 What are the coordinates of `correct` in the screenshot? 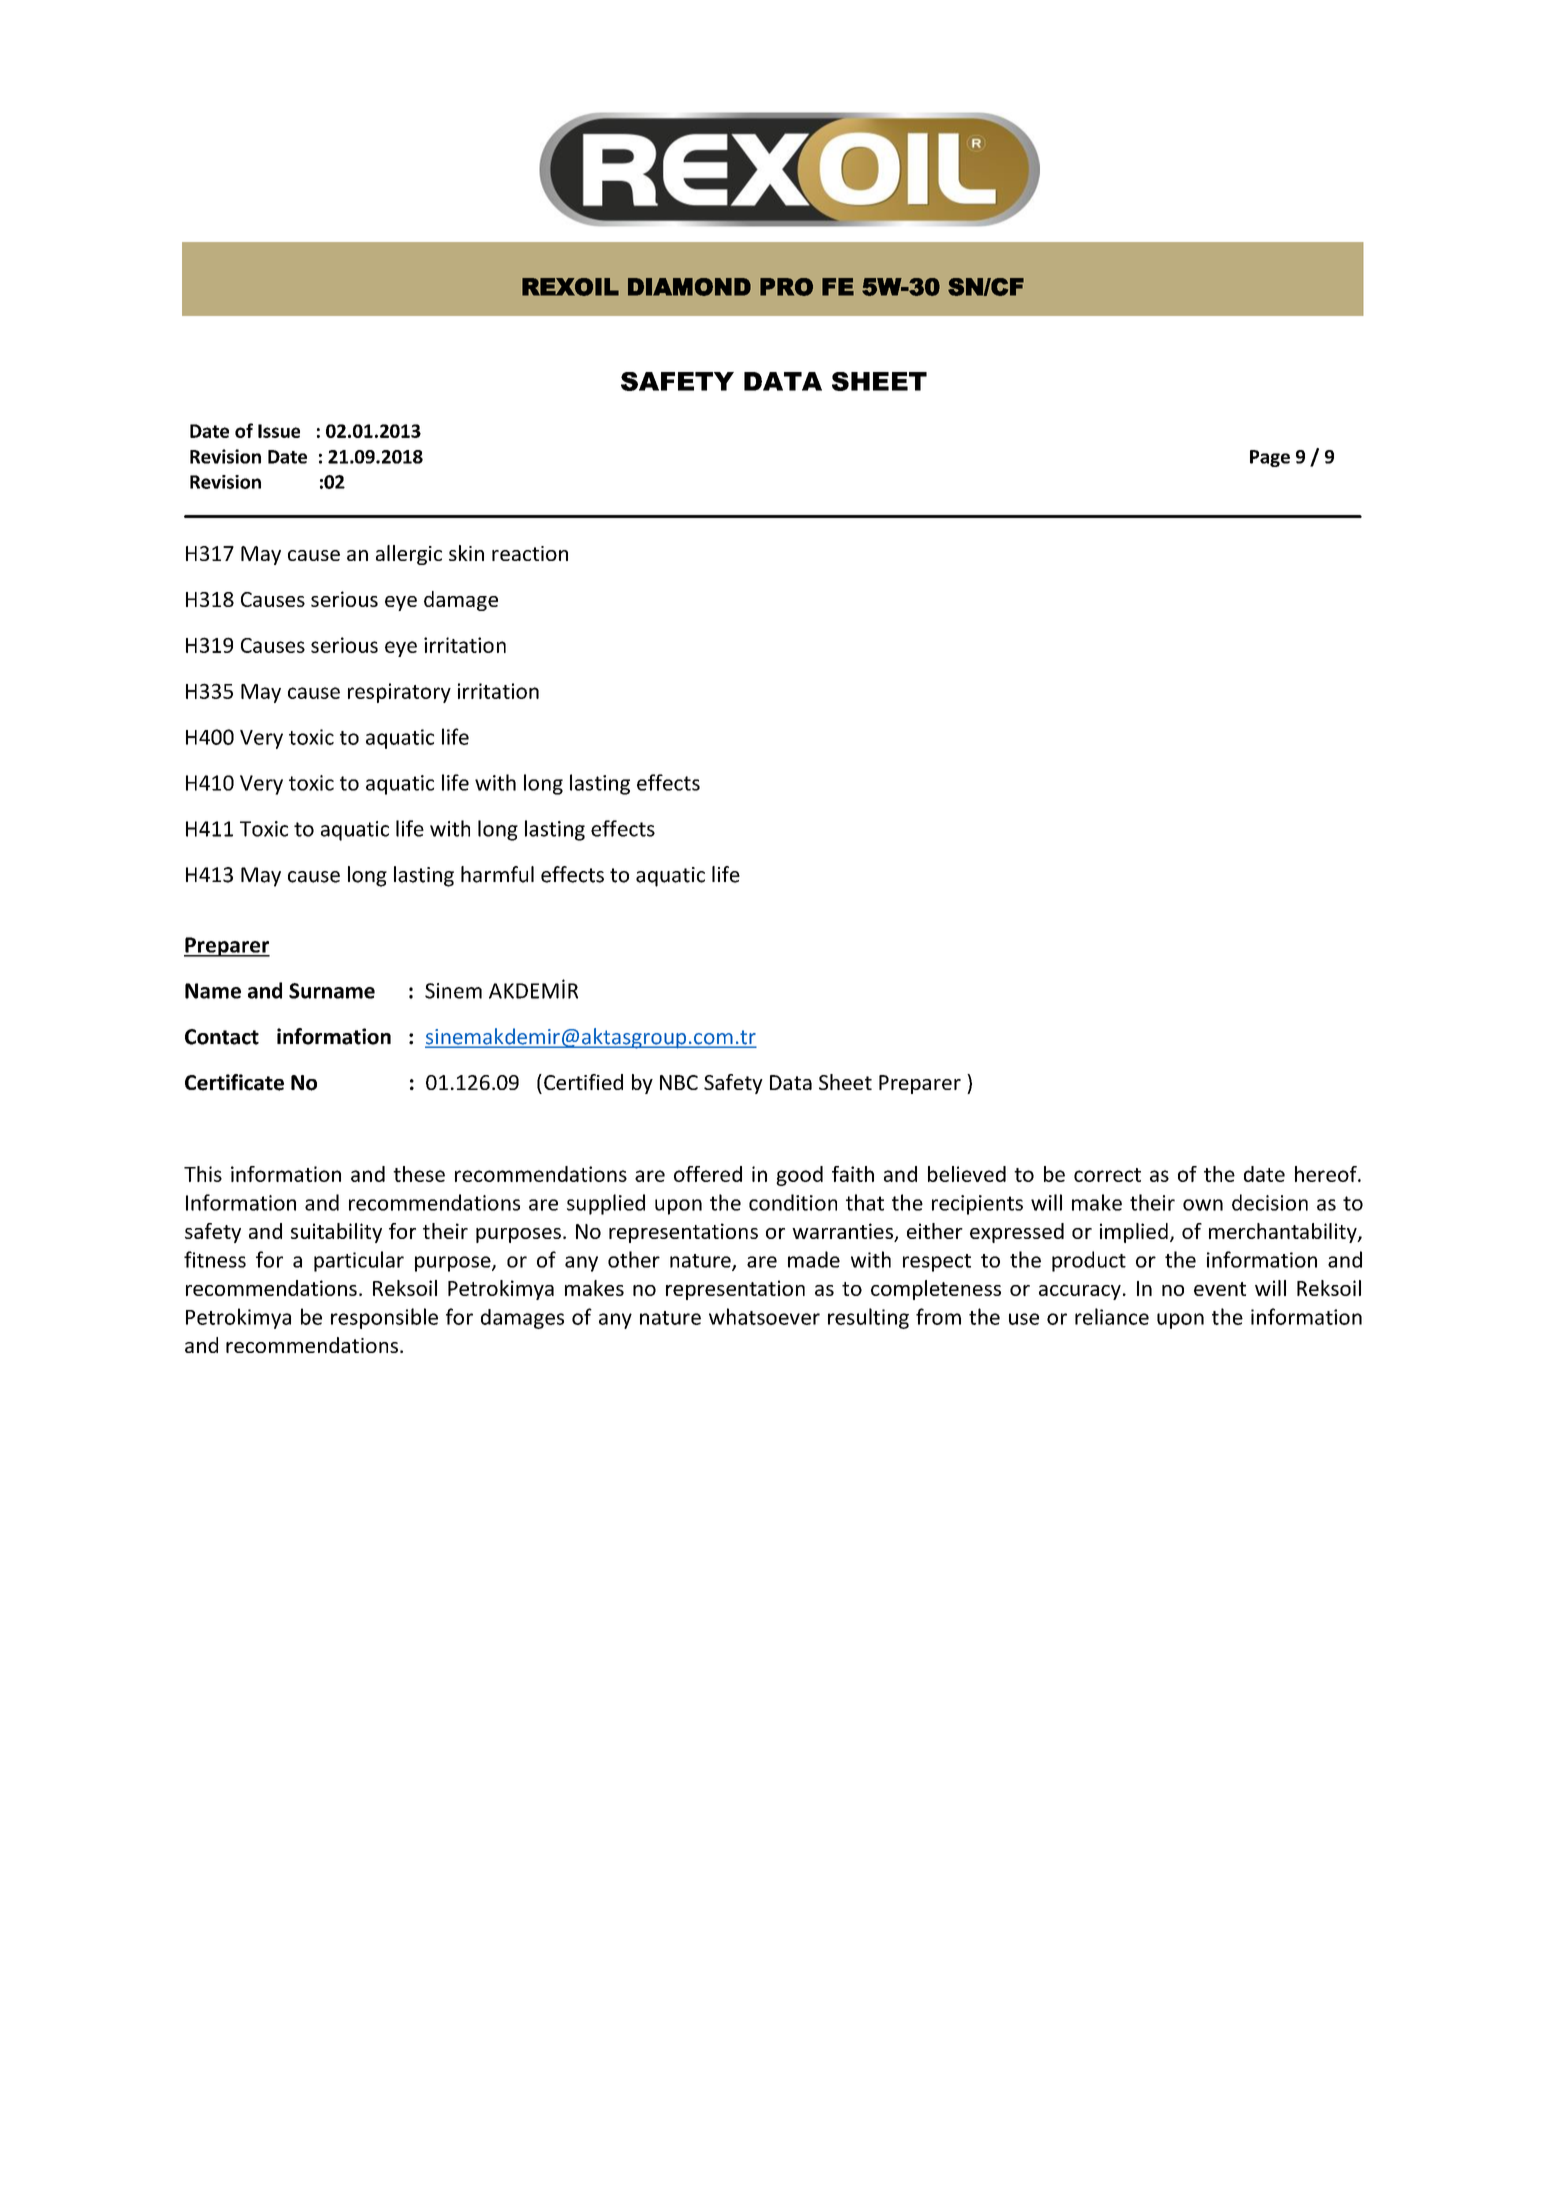 It's located at (1107, 1175).
